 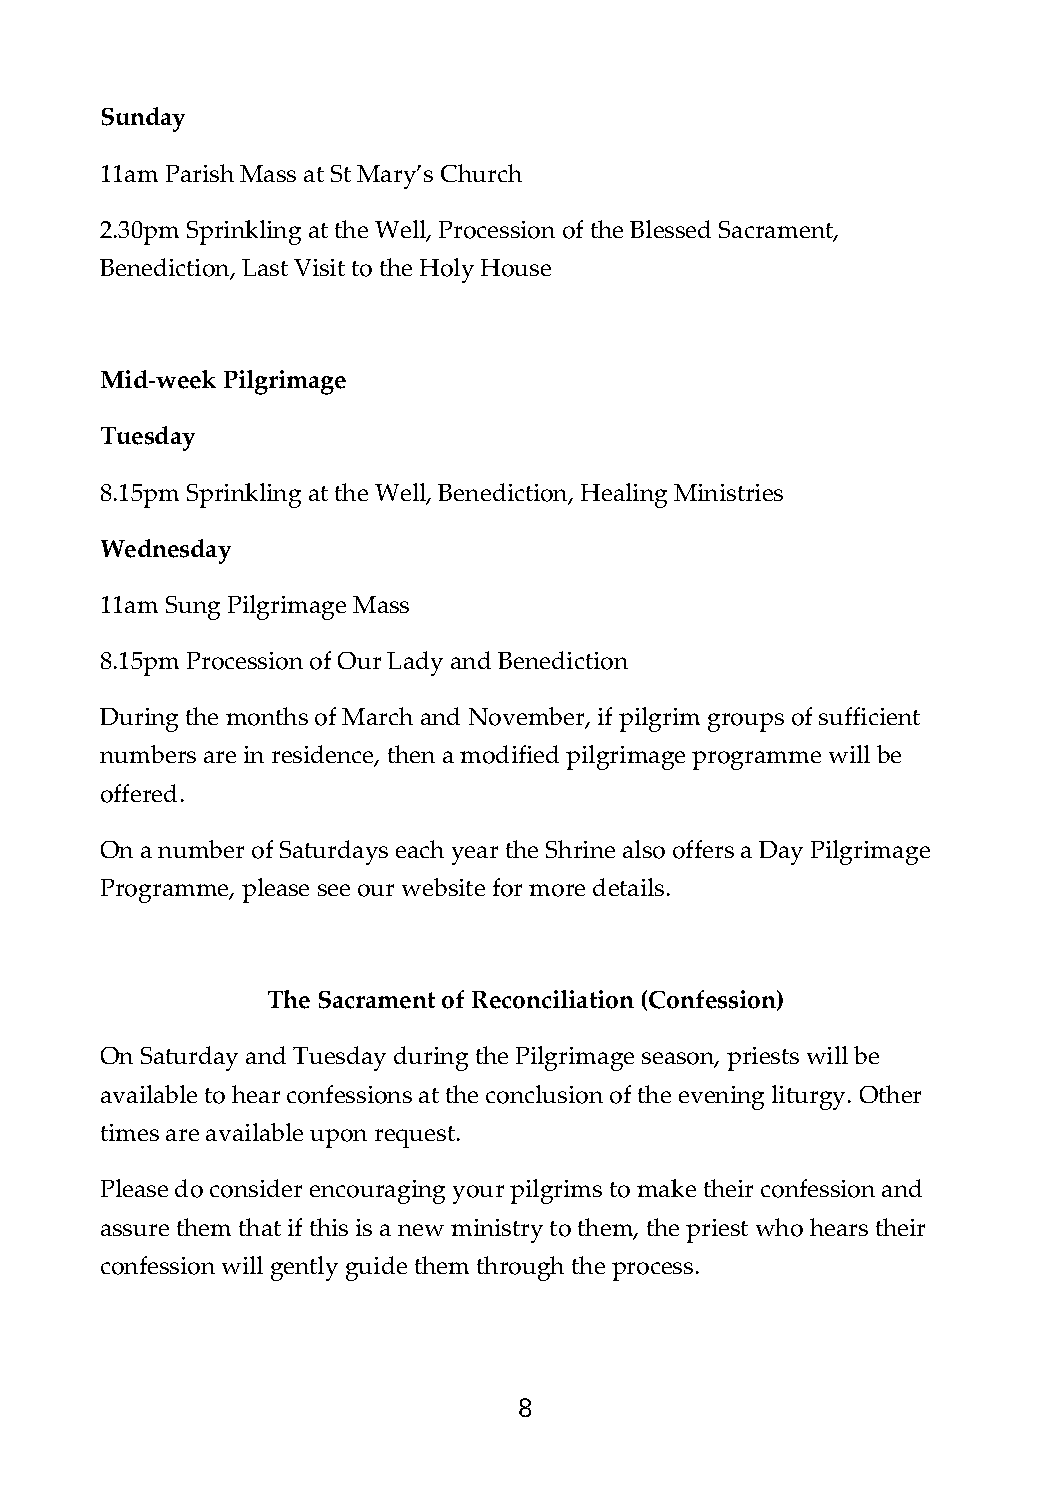 What do you see at coordinates (528, 717) in the screenshot?
I see `November` at bounding box center [528, 717].
